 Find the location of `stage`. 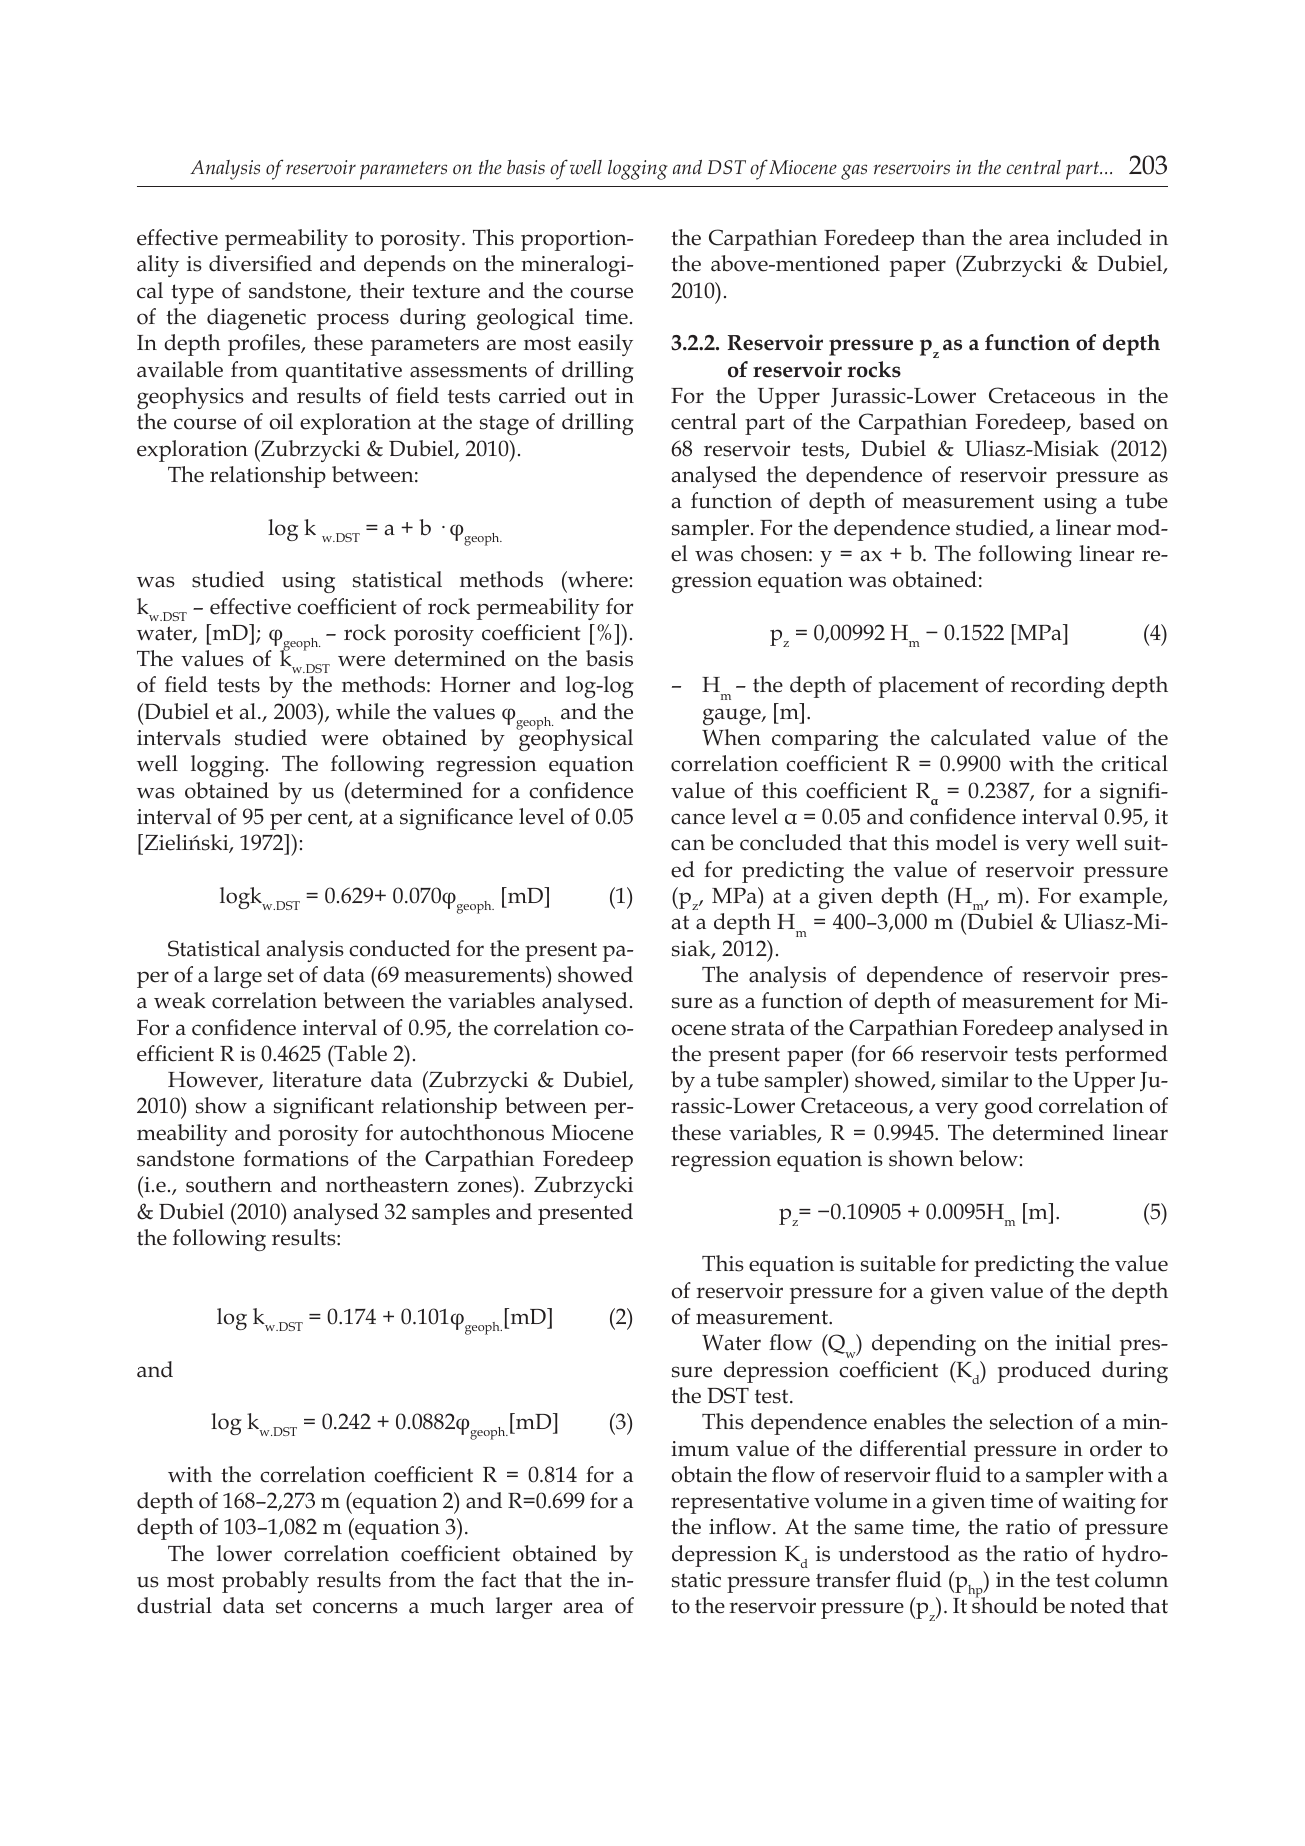

stage is located at coordinates (504, 425).
